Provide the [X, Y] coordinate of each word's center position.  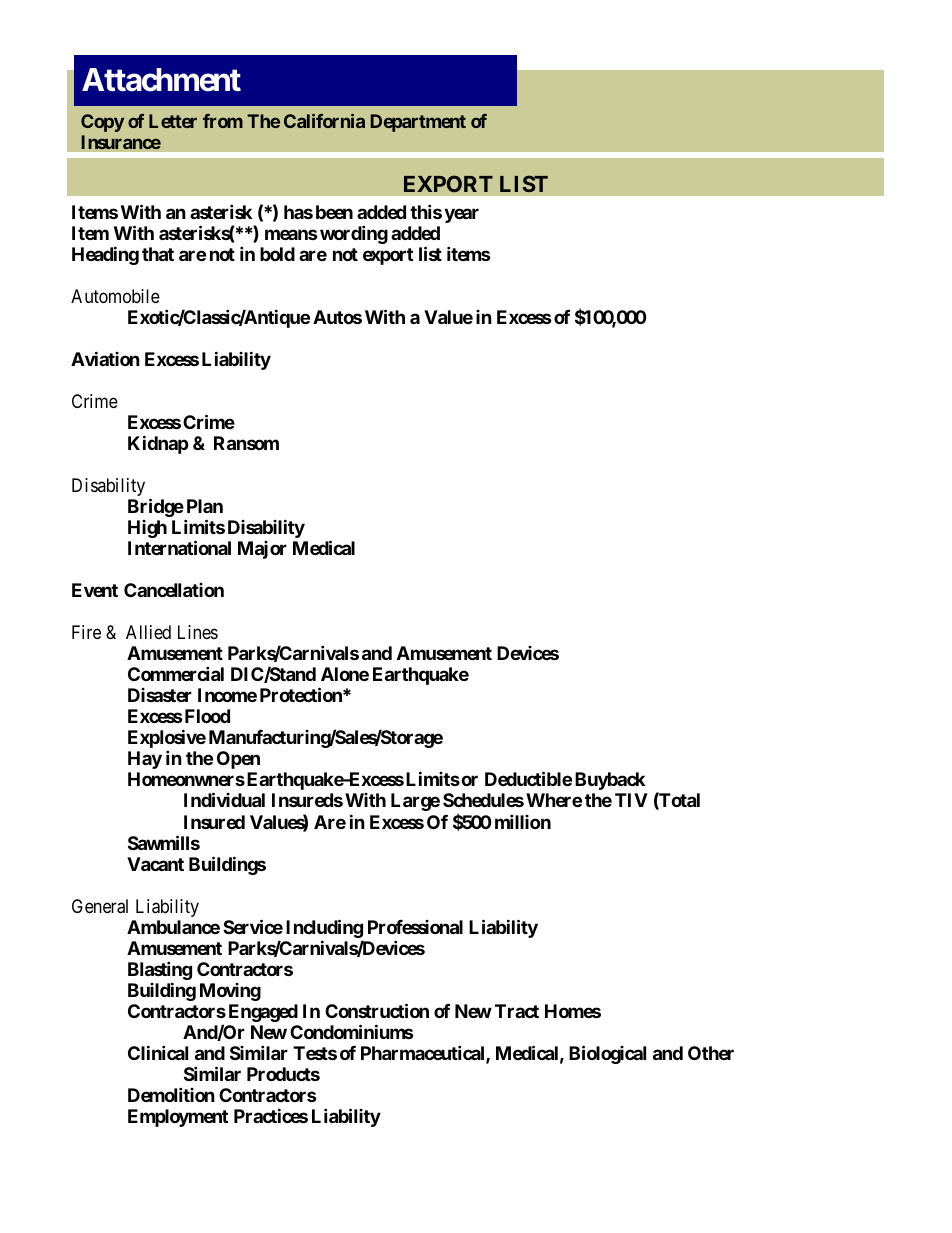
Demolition [171, 1094]
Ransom [246, 443]
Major [262, 550]
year [461, 215]
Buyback [610, 781]
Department [418, 123]
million [523, 821]
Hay [145, 760]
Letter [173, 121]
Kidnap [158, 444]
